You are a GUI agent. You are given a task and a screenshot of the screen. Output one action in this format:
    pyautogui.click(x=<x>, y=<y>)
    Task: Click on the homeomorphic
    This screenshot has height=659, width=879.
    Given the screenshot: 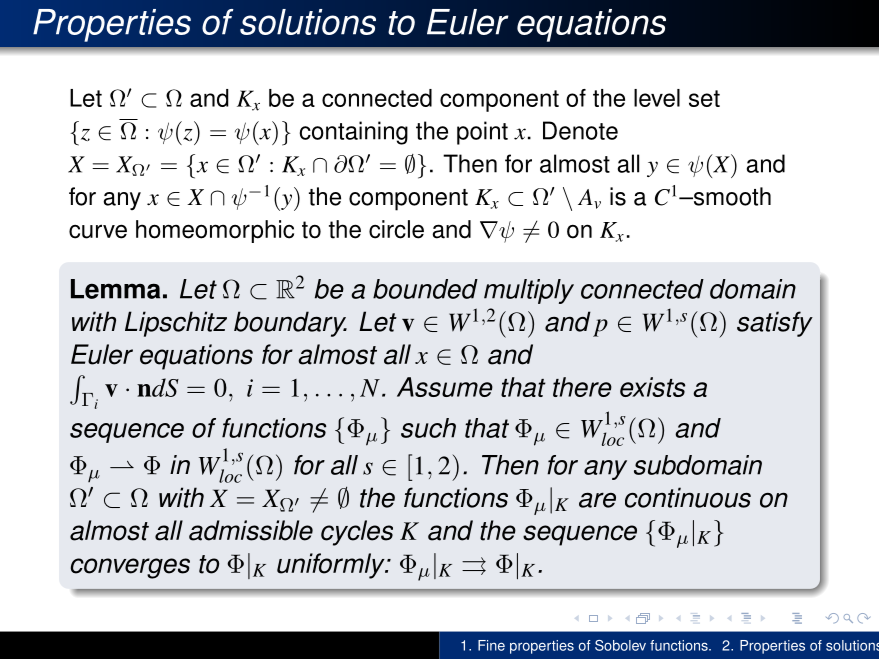 What is the action you would take?
    pyautogui.click(x=215, y=231)
